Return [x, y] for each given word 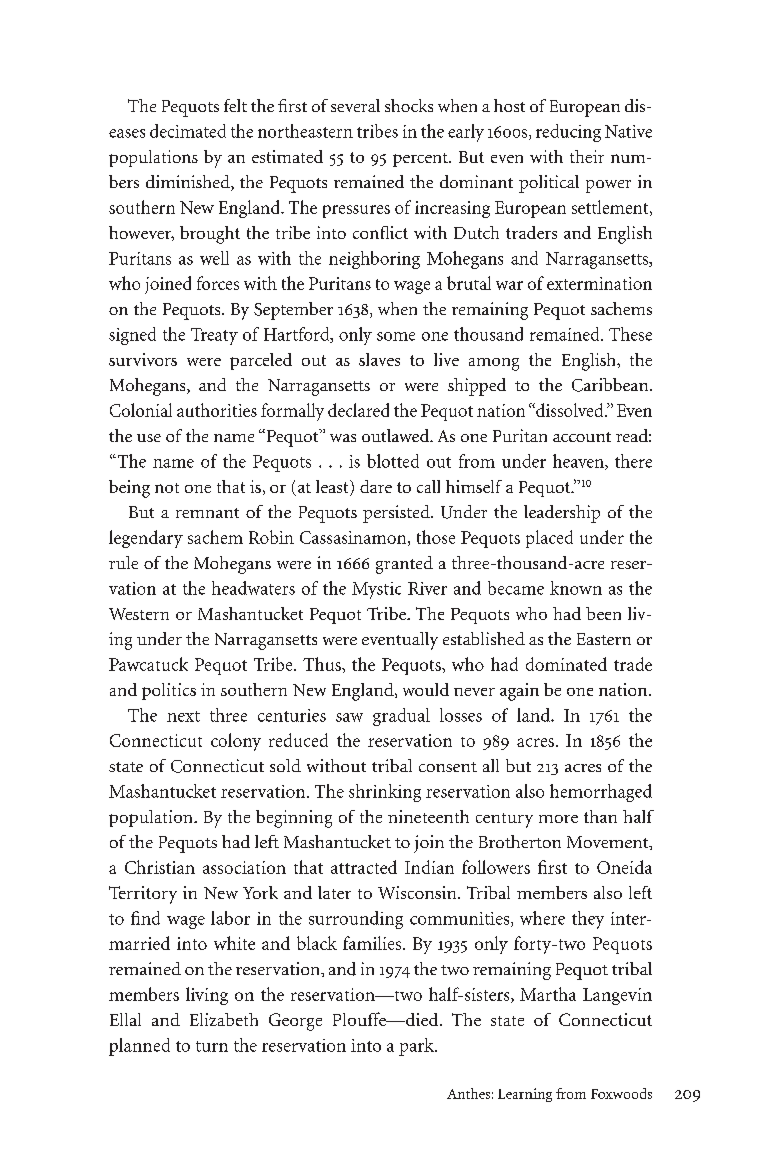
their [587, 156]
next [183, 716]
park [417, 1047]
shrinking [385, 793]
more [558, 819]
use [149, 438]
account [582, 437]
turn [212, 1046]
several [355, 105]
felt [235, 105]
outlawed [397, 435]
